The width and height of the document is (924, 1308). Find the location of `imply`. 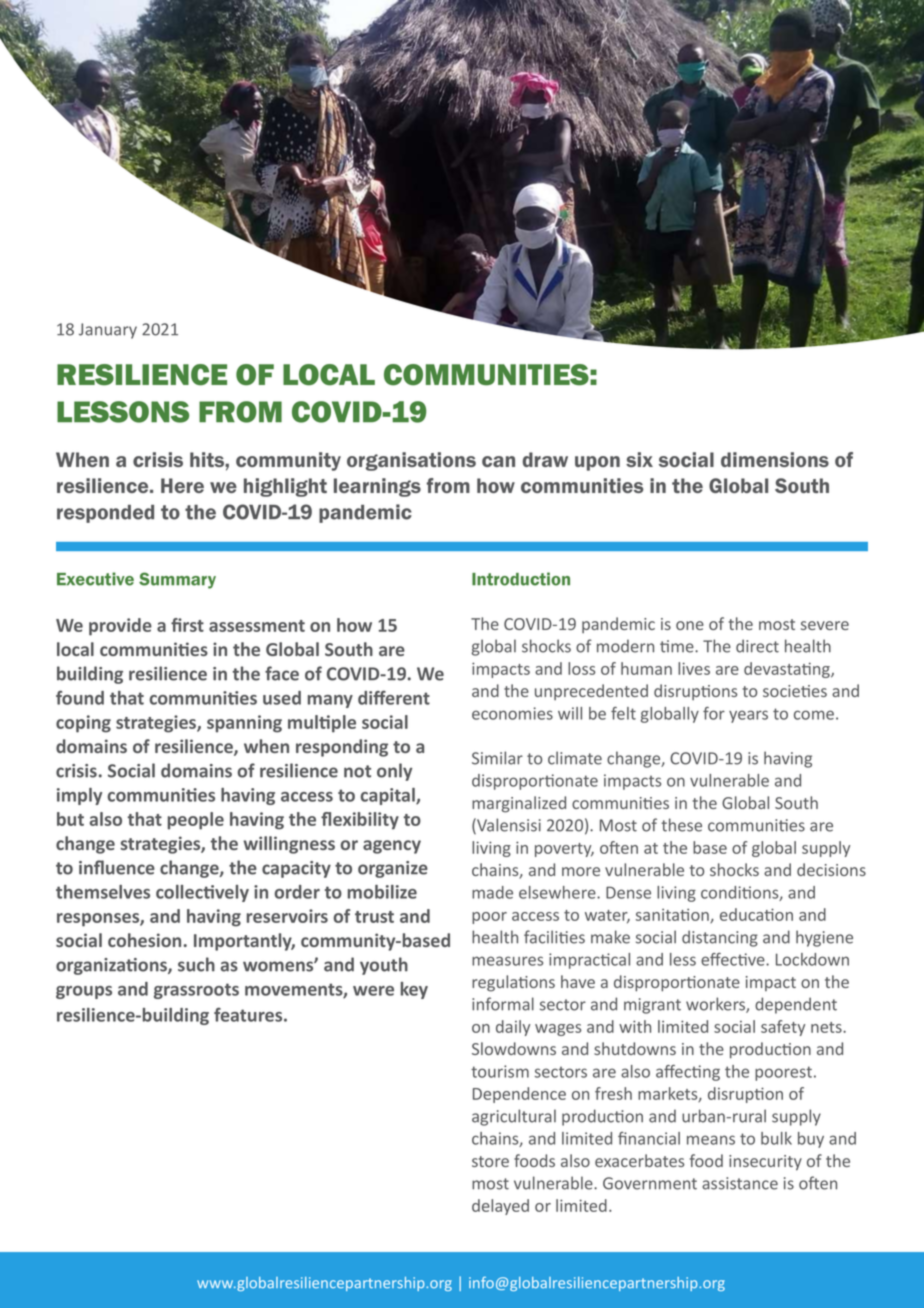

imply is located at coordinates (79, 796).
